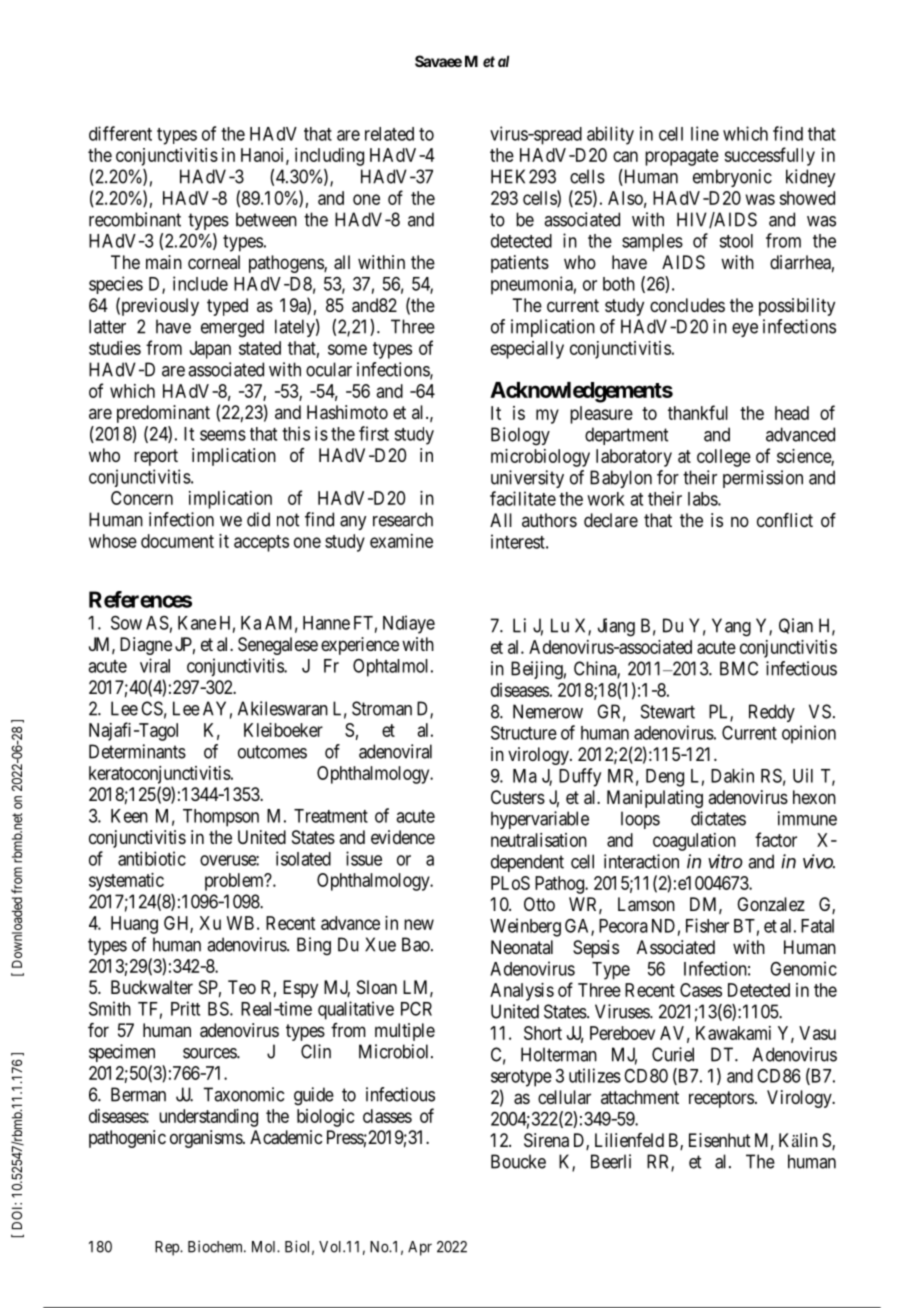 The height and width of the image is (1308, 924). What do you see at coordinates (389, 134) in the image?
I see `related` at bounding box center [389, 134].
